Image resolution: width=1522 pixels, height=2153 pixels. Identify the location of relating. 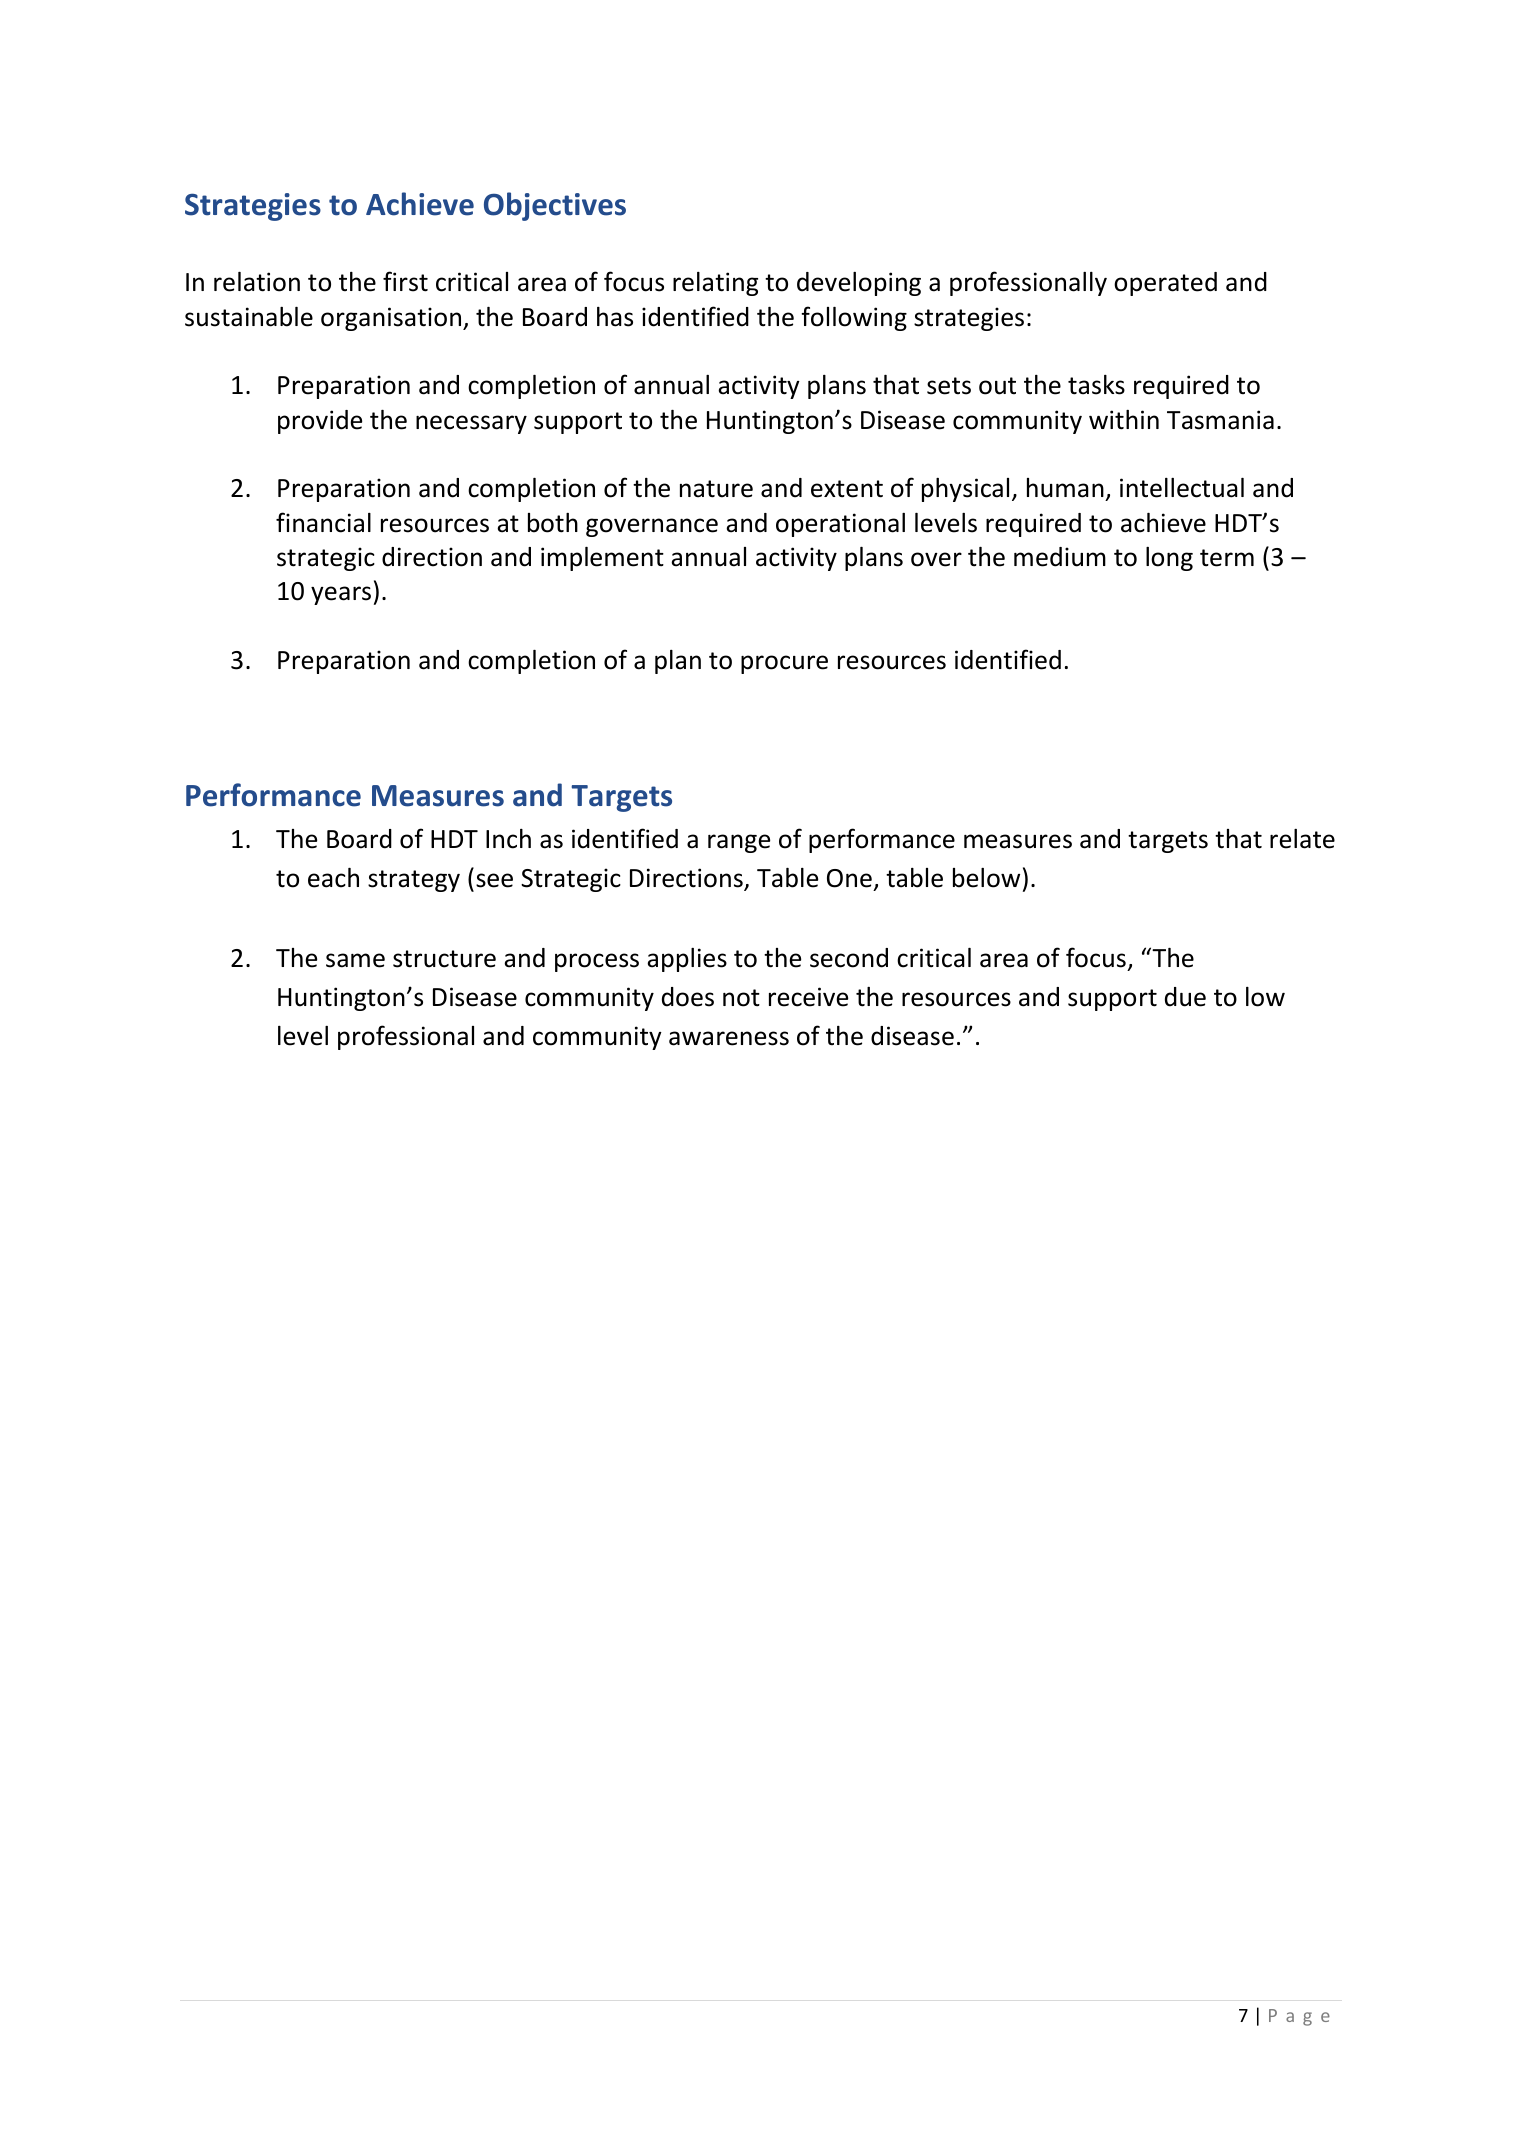
(715, 284).
